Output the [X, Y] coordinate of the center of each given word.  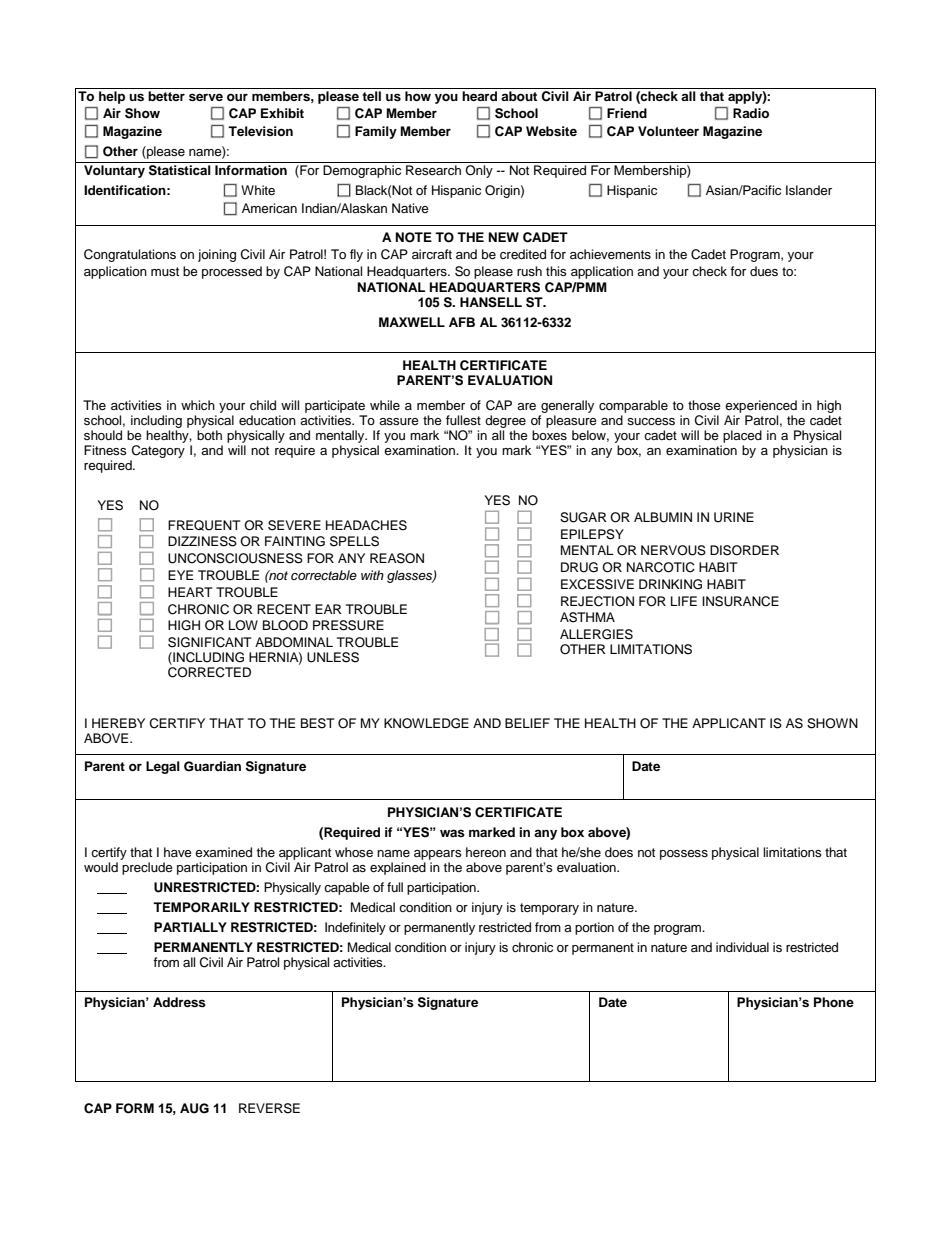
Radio [751, 113]
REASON [397, 558]
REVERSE [269, 1108]
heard [479, 96]
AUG [194, 1108]
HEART [190, 592]
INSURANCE [740, 601]
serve [206, 97]
